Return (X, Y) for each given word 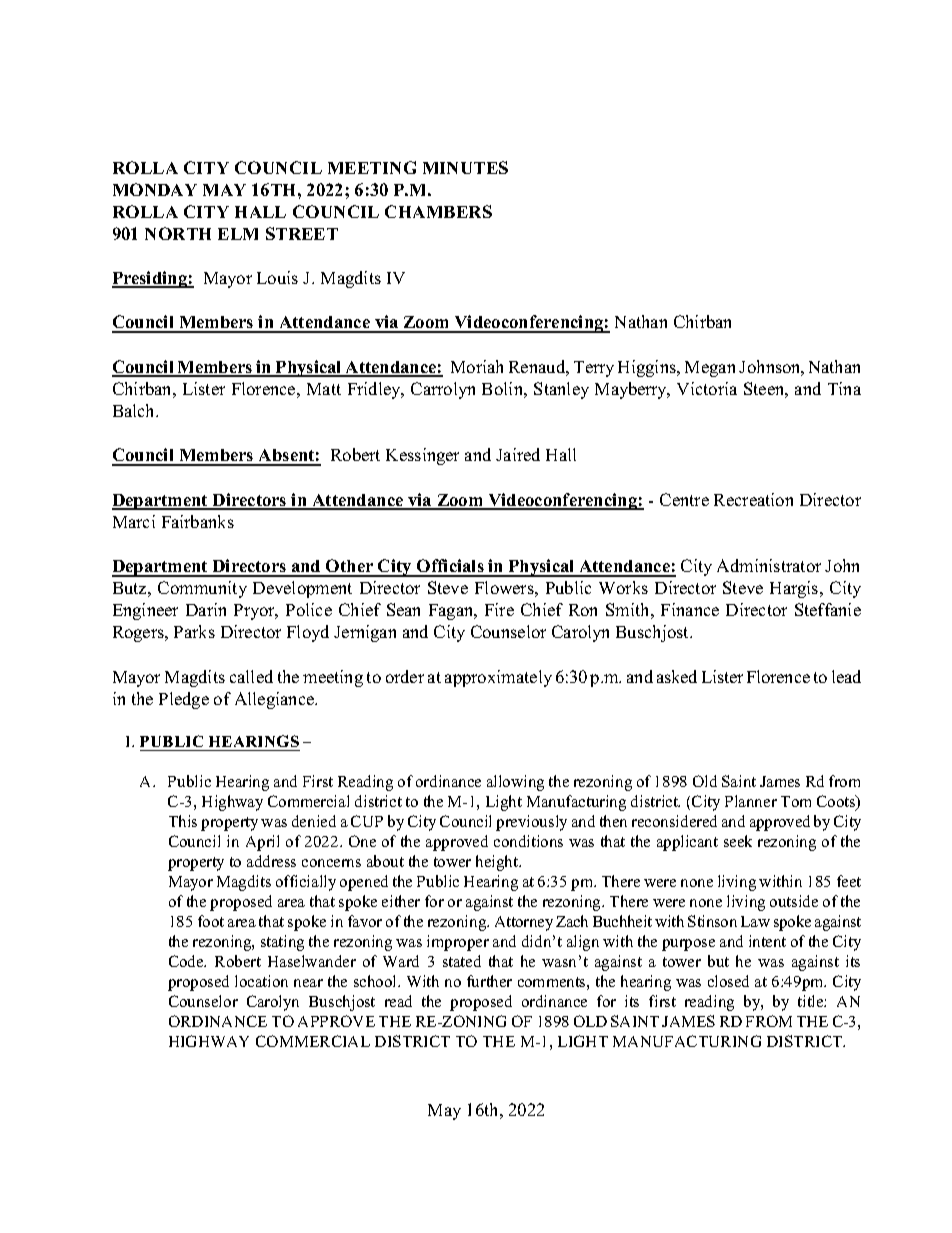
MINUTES (465, 167)
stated (462, 961)
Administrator (769, 565)
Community (202, 589)
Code (187, 961)
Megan (710, 369)
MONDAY (155, 189)
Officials (450, 567)
